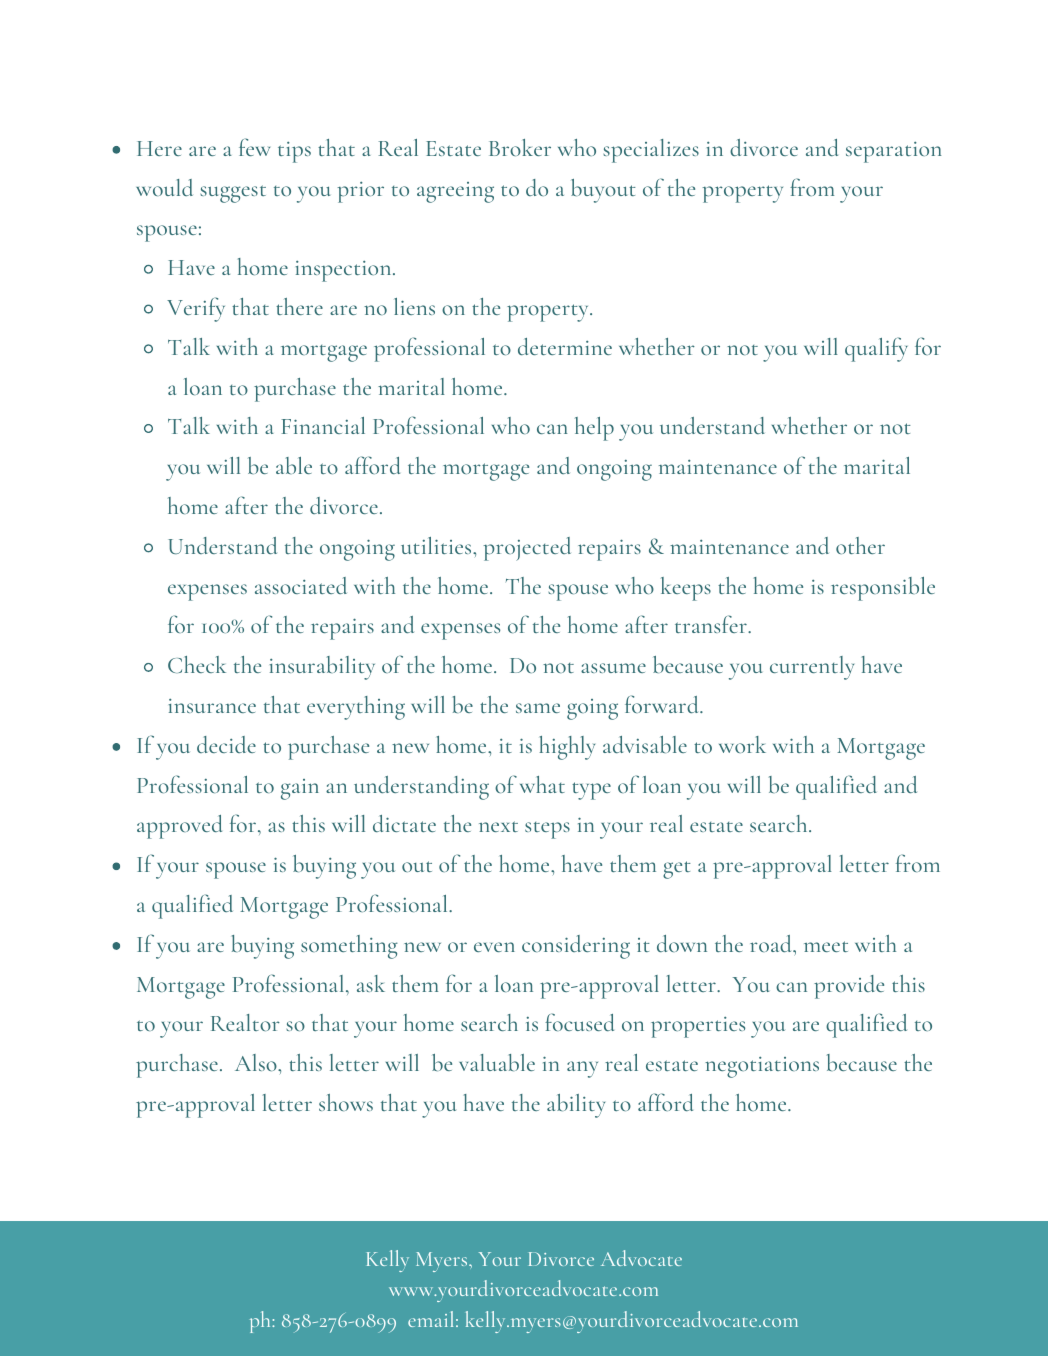 Image resolution: width=1048 pixels, height=1356 pixels. What do you see at coordinates (233, 194) in the document?
I see `suggest` at bounding box center [233, 194].
